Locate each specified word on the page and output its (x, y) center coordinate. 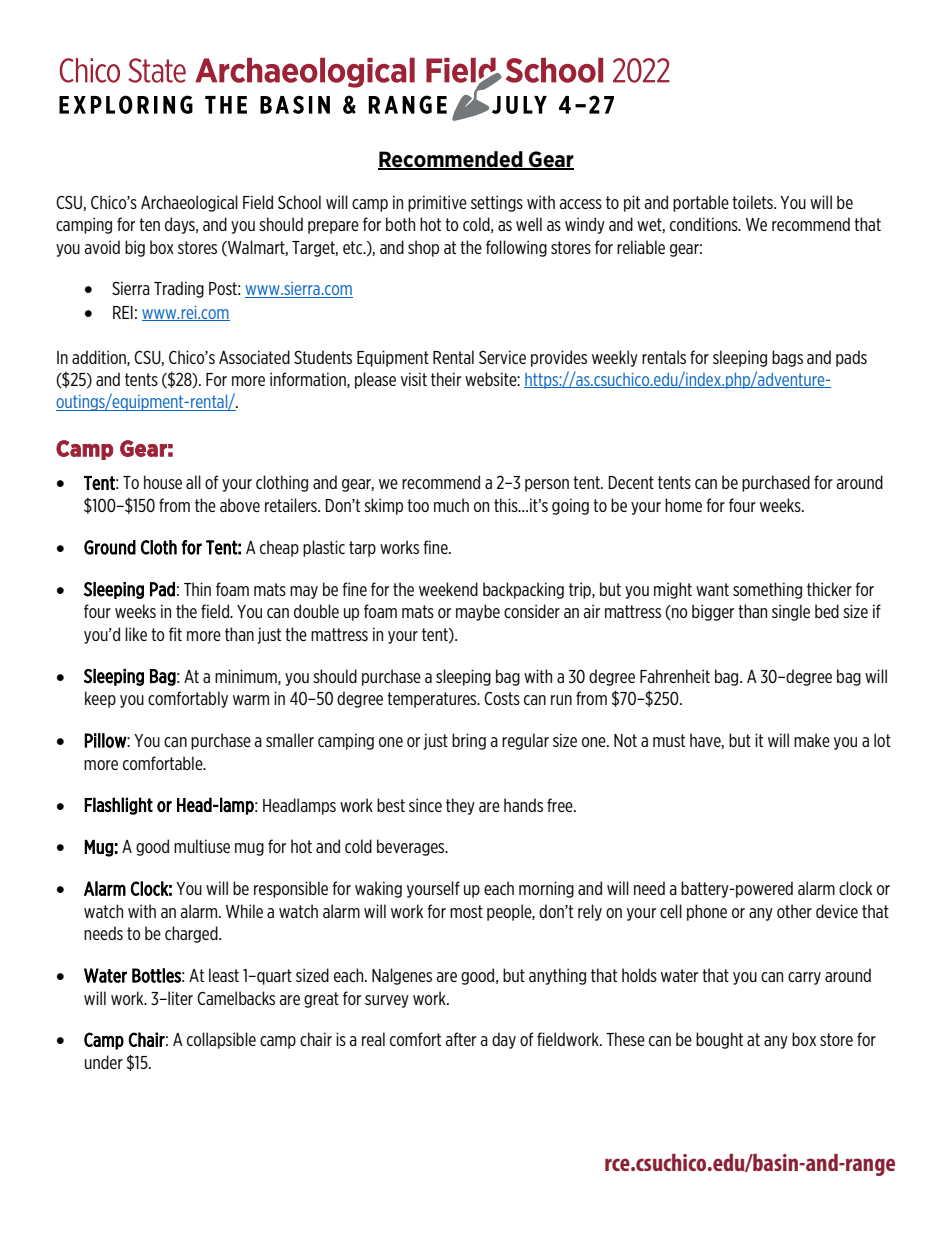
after (461, 1039)
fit (175, 634)
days (181, 225)
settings (497, 203)
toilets (753, 202)
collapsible (221, 1040)
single (791, 612)
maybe (478, 612)
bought (719, 1040)
